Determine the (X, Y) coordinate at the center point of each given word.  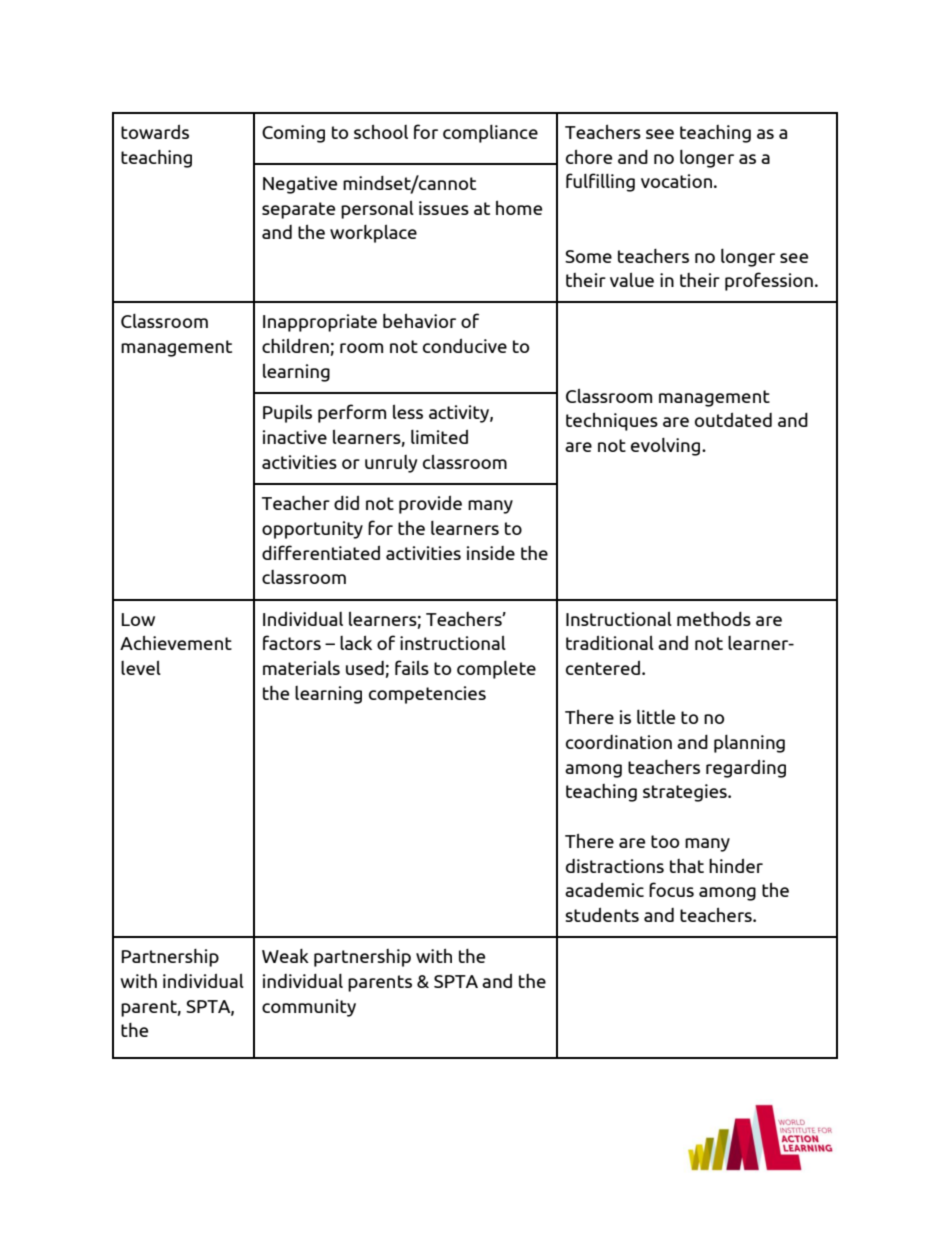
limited (439, 437)
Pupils (287, 414)
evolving (667, 447)
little (656, 717)
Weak (285, 956)
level (141, 668)
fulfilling (600, 182)
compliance (490, 134)
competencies (427, 695)
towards (155, 132)
